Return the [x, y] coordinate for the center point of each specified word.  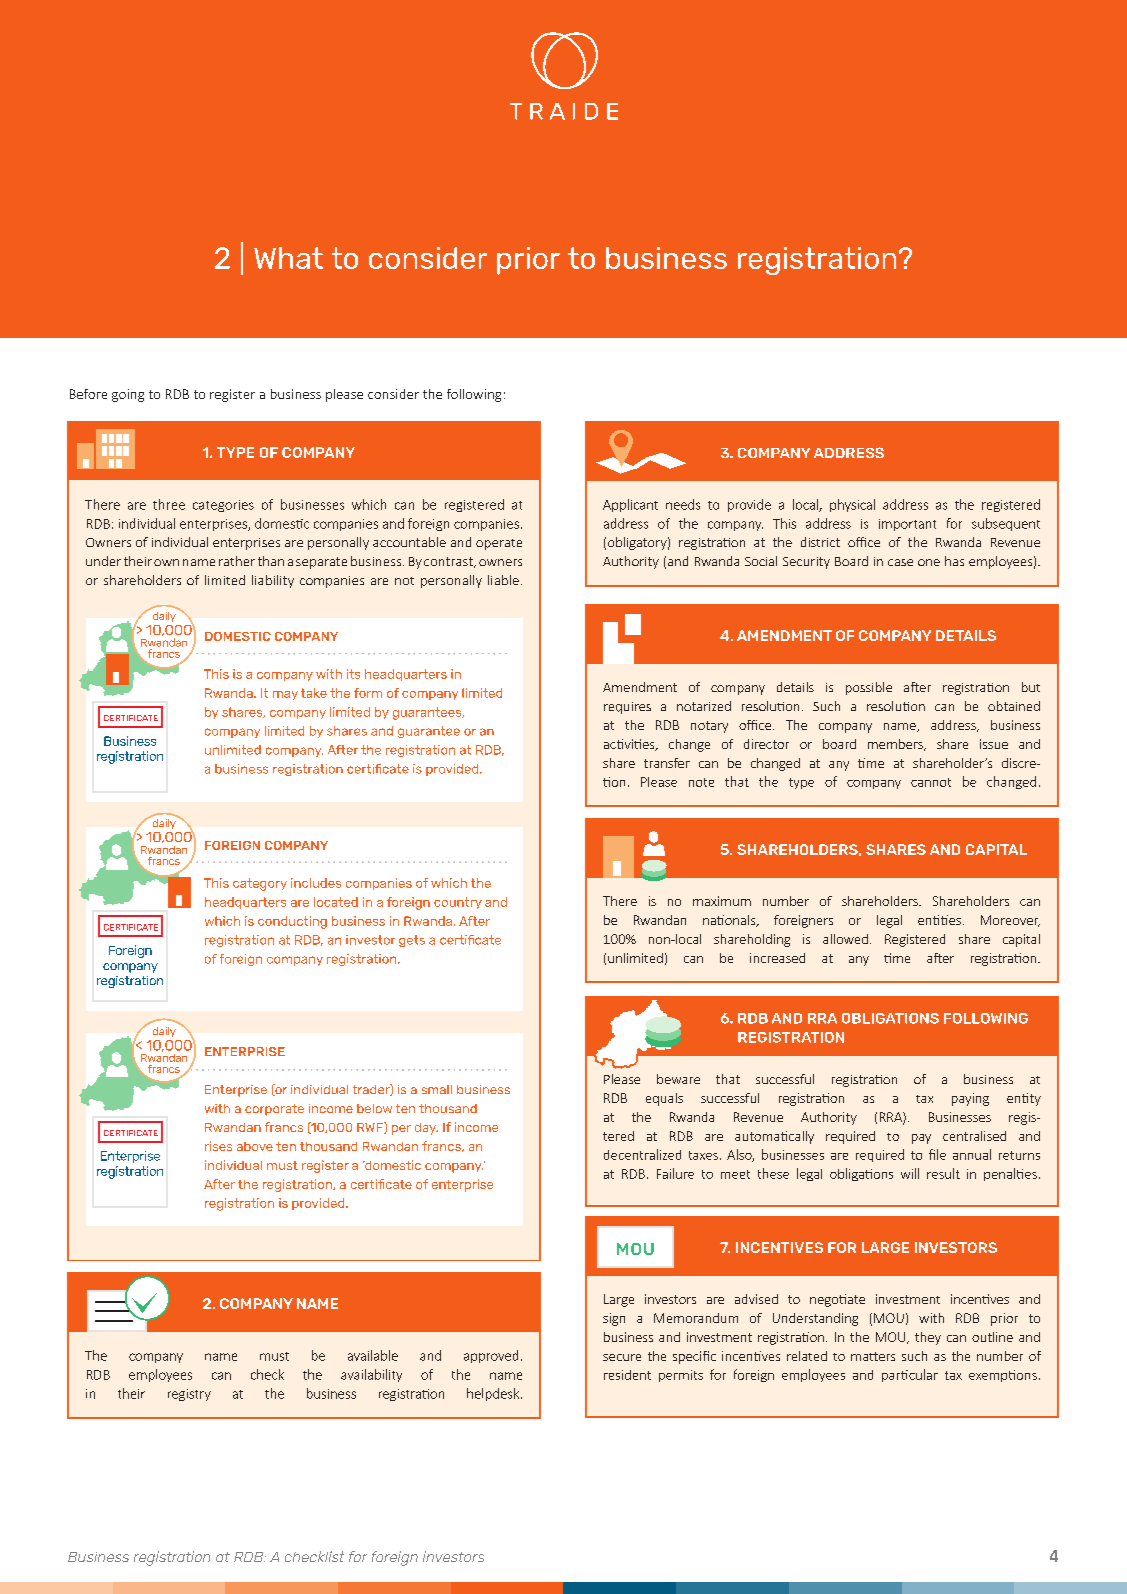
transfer [667, 763]
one [929, 562]
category [260, 884]
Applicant [630, 505]
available [373, 1355]
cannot [931, 782]
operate [499, 544]
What [288, 258]
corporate [274, 1110]
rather [237, 561]
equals [664, 1099]
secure [622, 1357]
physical [852, 505]
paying [970, 1099]
